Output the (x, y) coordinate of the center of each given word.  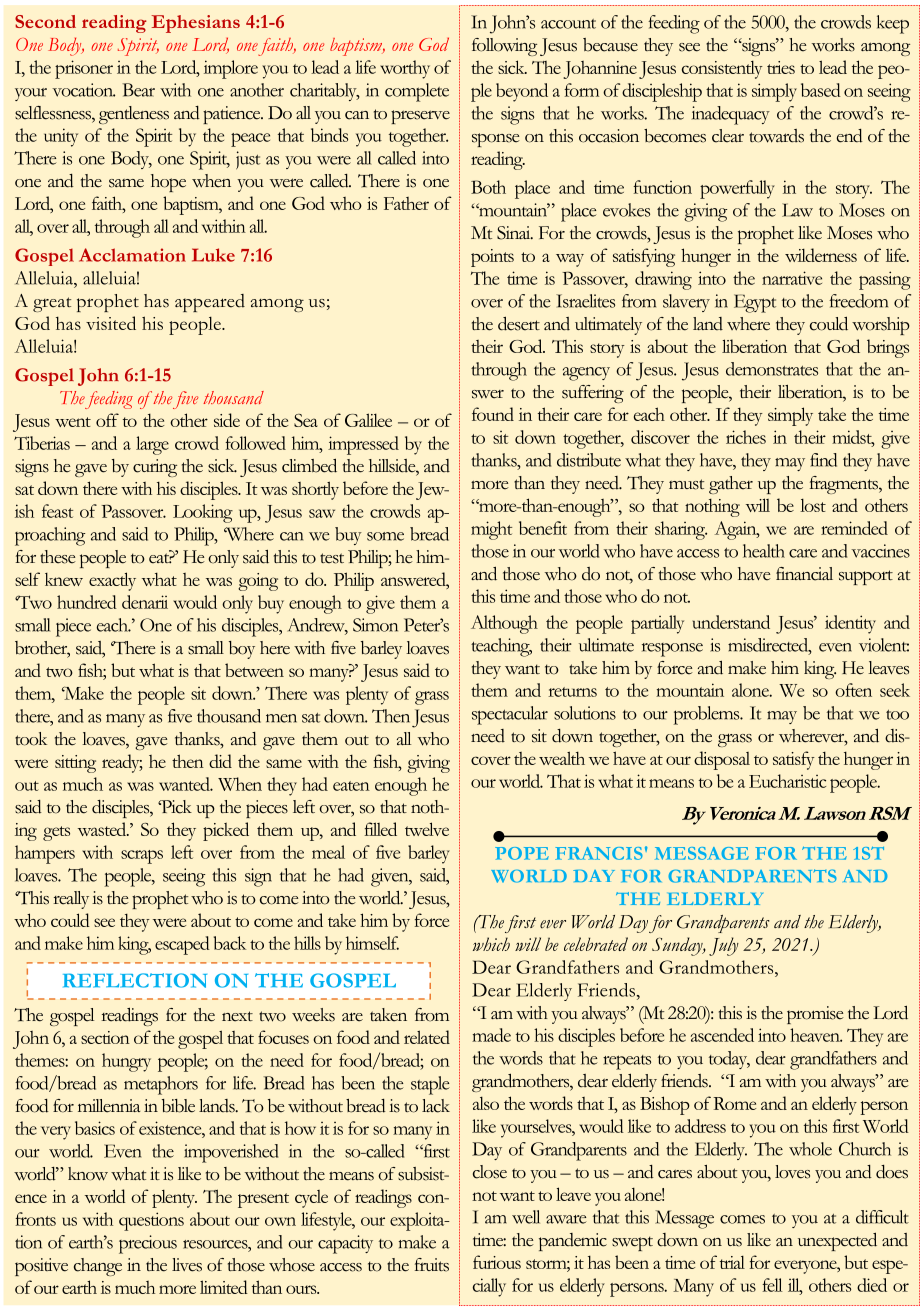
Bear (138, 90)
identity (850, 624)
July (724, 946)
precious (148, 1244)
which (491, 944)
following (504, 47)
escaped (182, 945)
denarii (145, 602)
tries (781, 67)
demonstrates (772, 369)
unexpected (837, 1241)
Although (504, 624)
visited (111, 323)
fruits (432, 1265)
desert (519, 323)
